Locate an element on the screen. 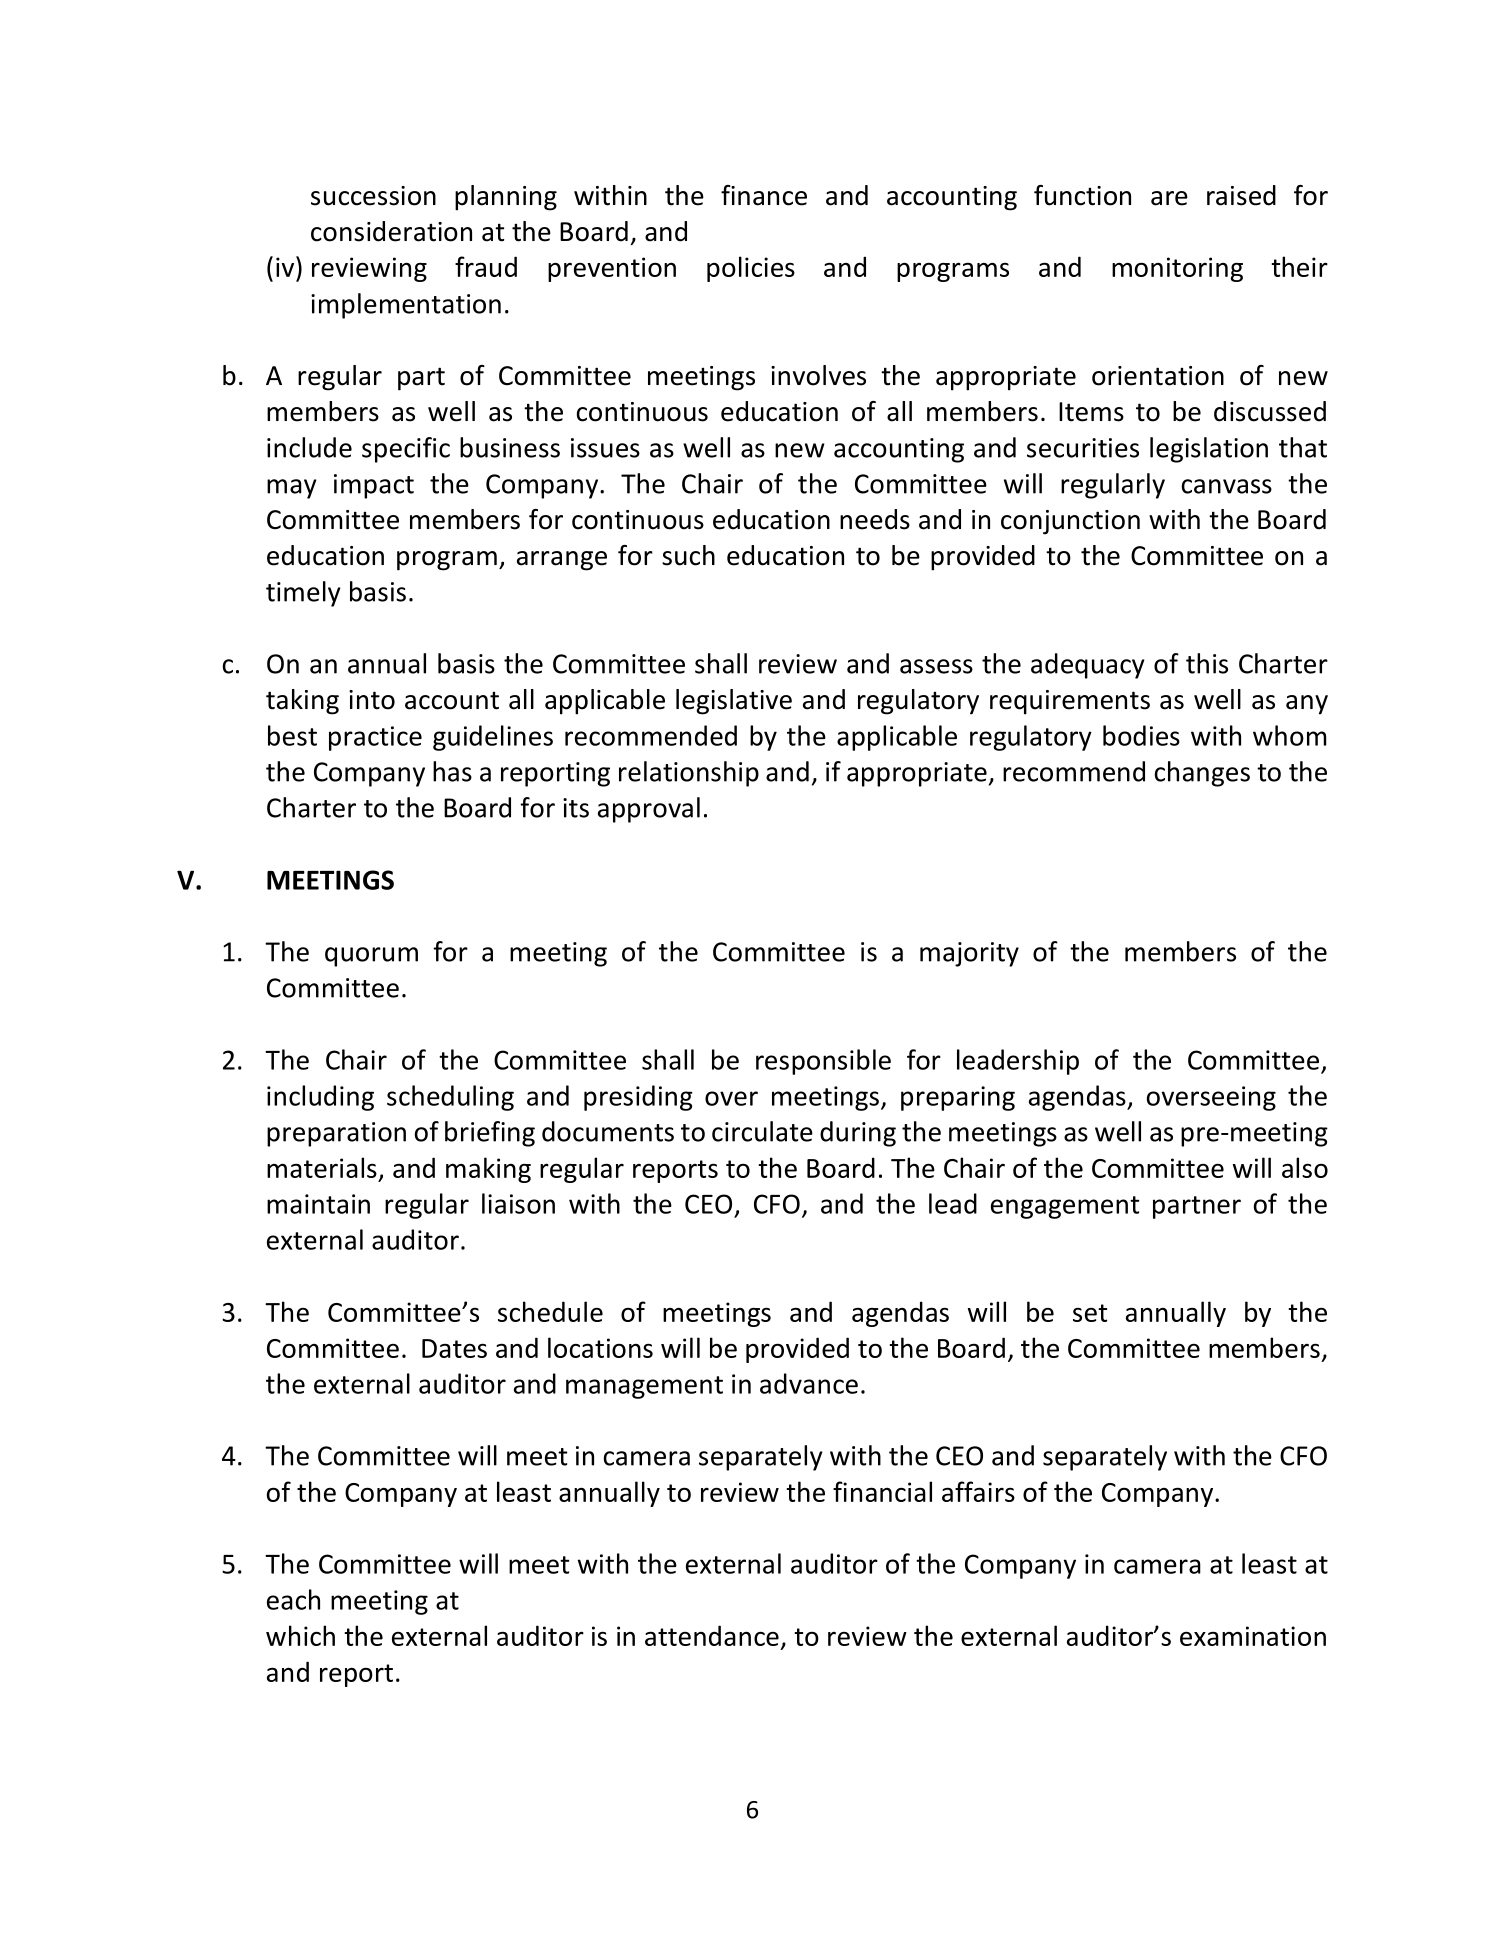  needs is located at coordinates (875, 519).
